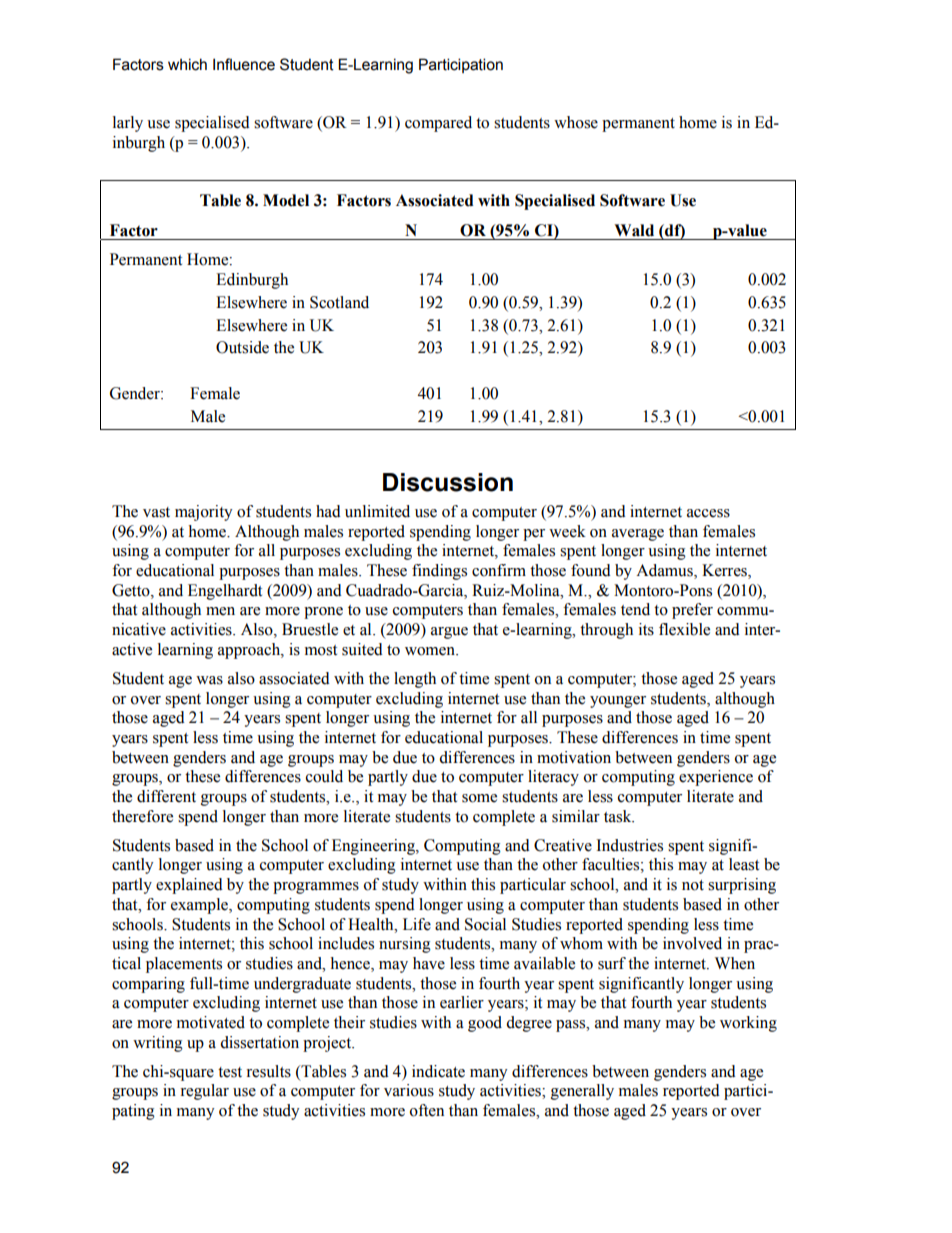 The width and height of the screenshot is (952, 1233). Describe the element at coordinates (438, 124) in the screenshot. I see `compared` at that location.
